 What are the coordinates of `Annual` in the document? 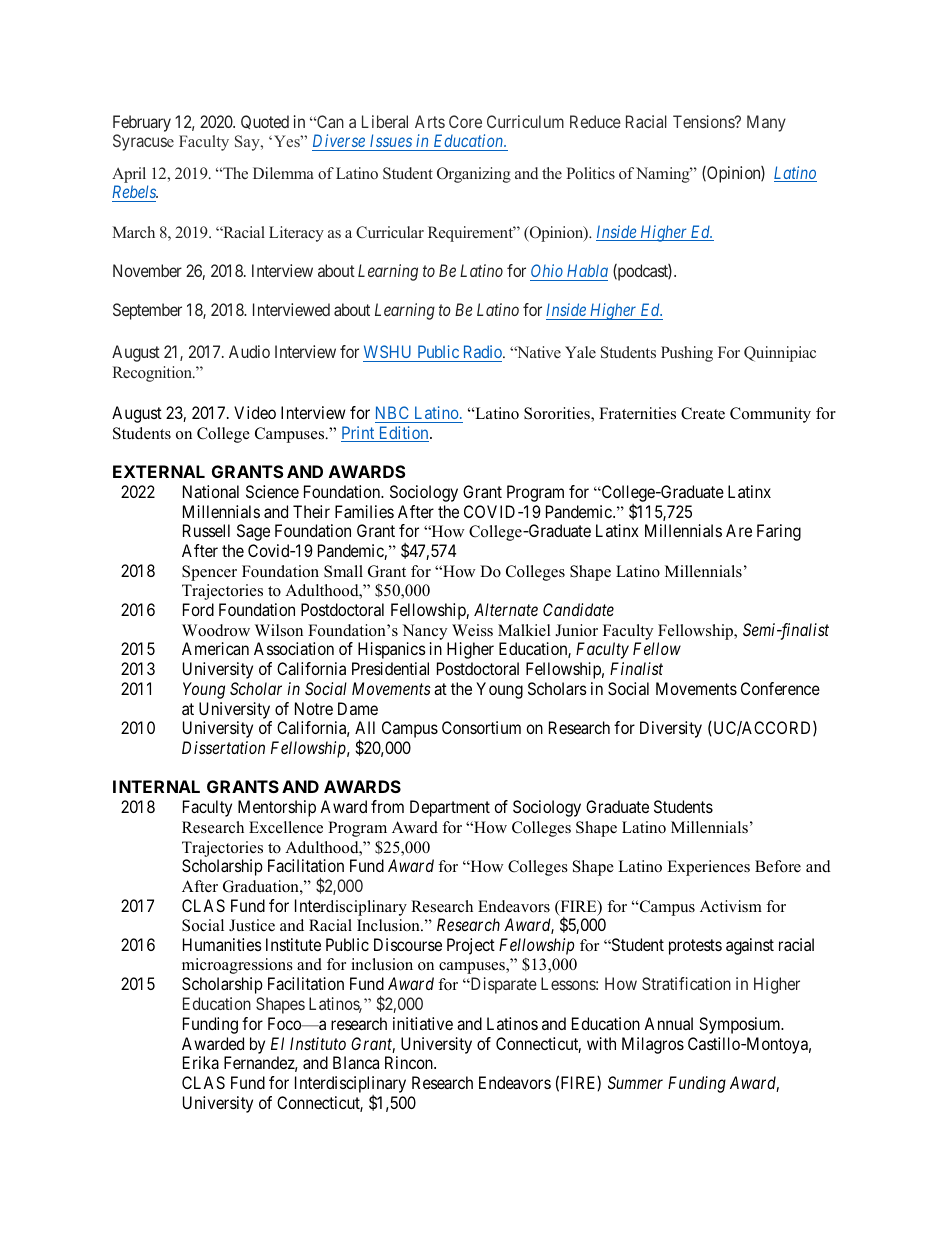 It's located at (668, 1023).
